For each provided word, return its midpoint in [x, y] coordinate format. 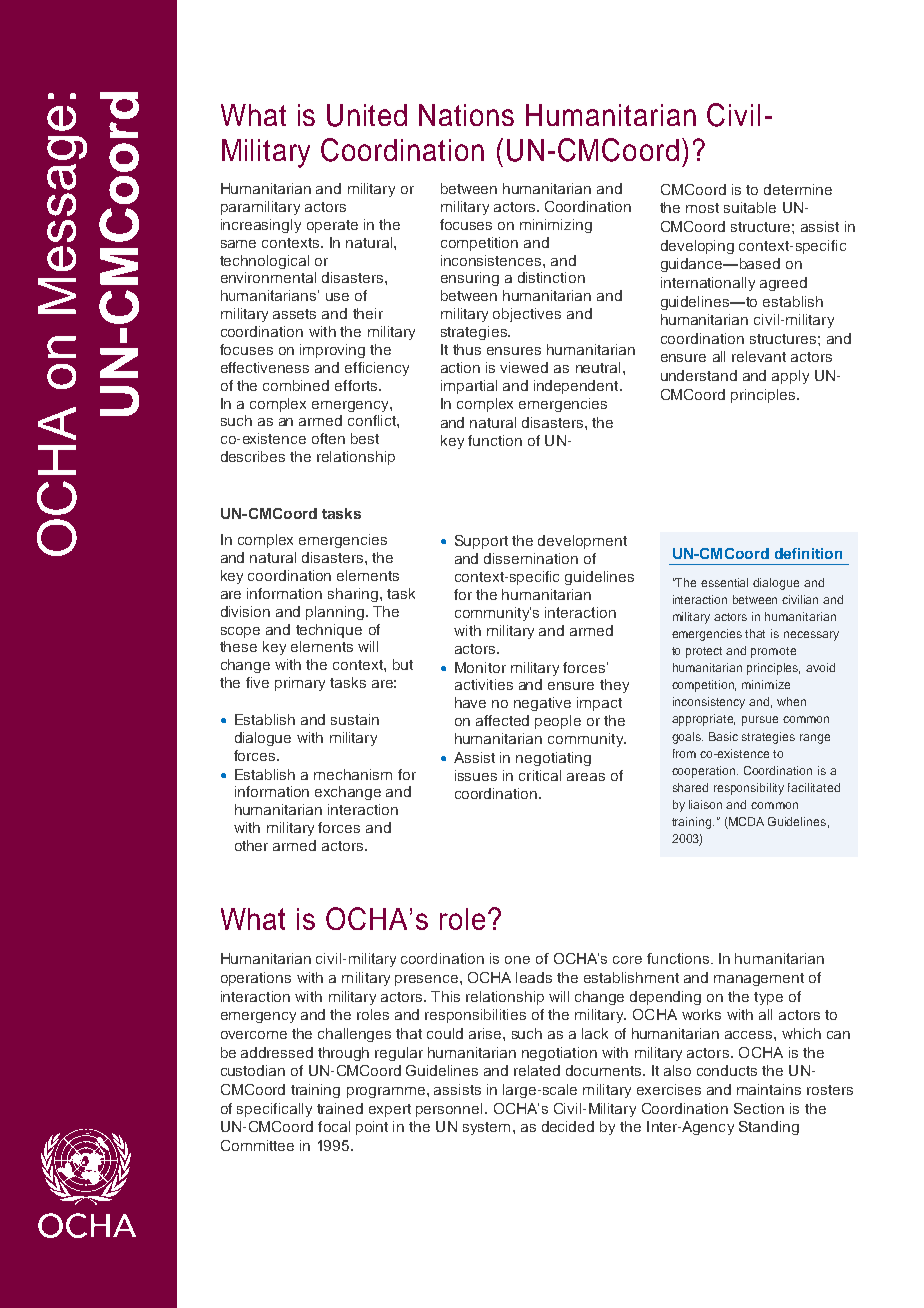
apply [790, 377]
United [367, 115]
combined [296, 385]
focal [334, 1126]
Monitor [480, 667]
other [251, 845]
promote [773, 652]
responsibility [749, 789]
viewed [524, 367]
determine [798, 189]
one [517, 960]
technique [329, 631]
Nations [466, 115]
